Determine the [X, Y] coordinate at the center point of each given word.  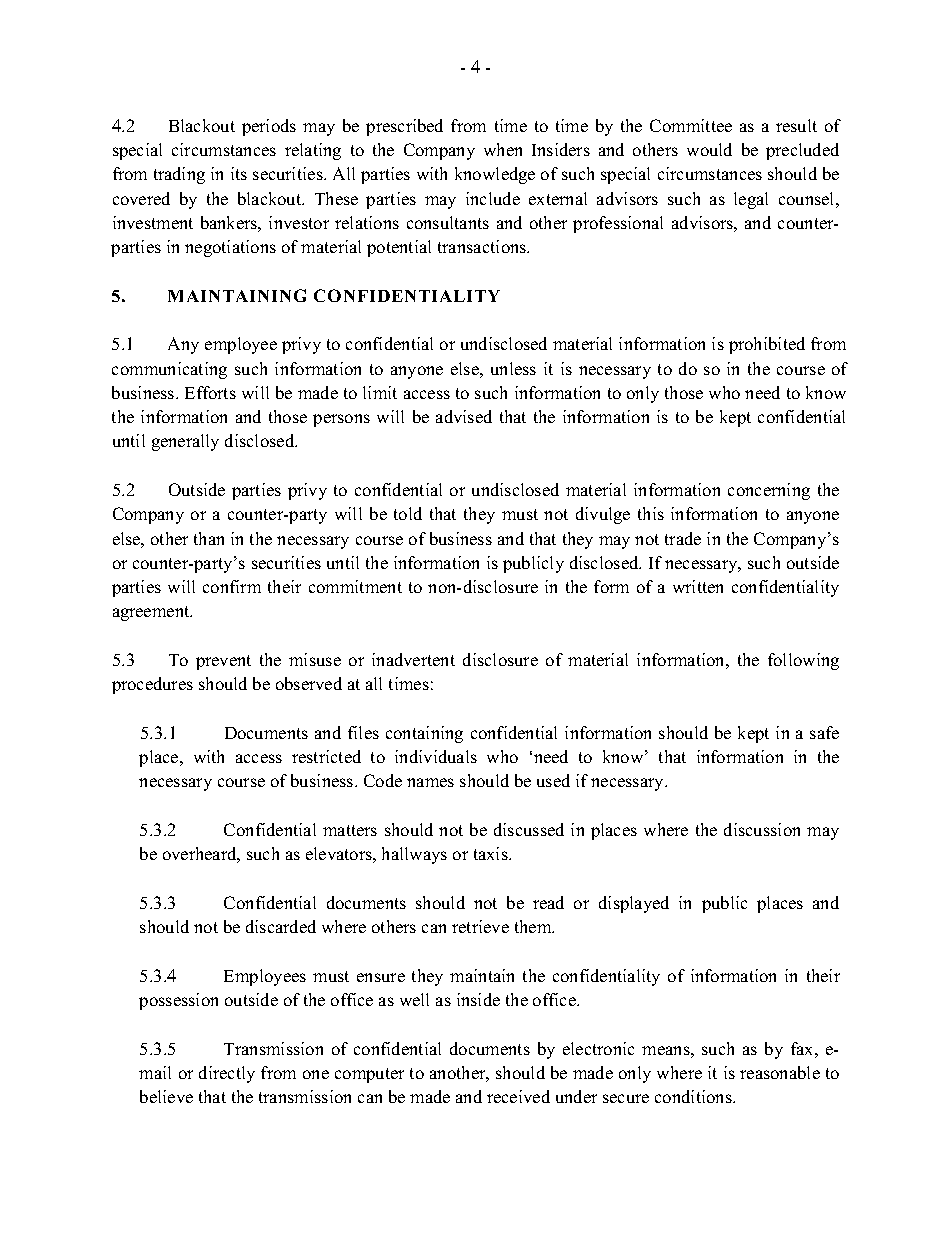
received [518, 1096]
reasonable [780, 1072]
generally [185, 442]
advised [464, 416]
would [709, 149]
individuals [436, 756]
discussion [762, 829]
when [503, 149]
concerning [769, 491]
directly [227, 1074]
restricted [326, 756]
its [239, 173]
